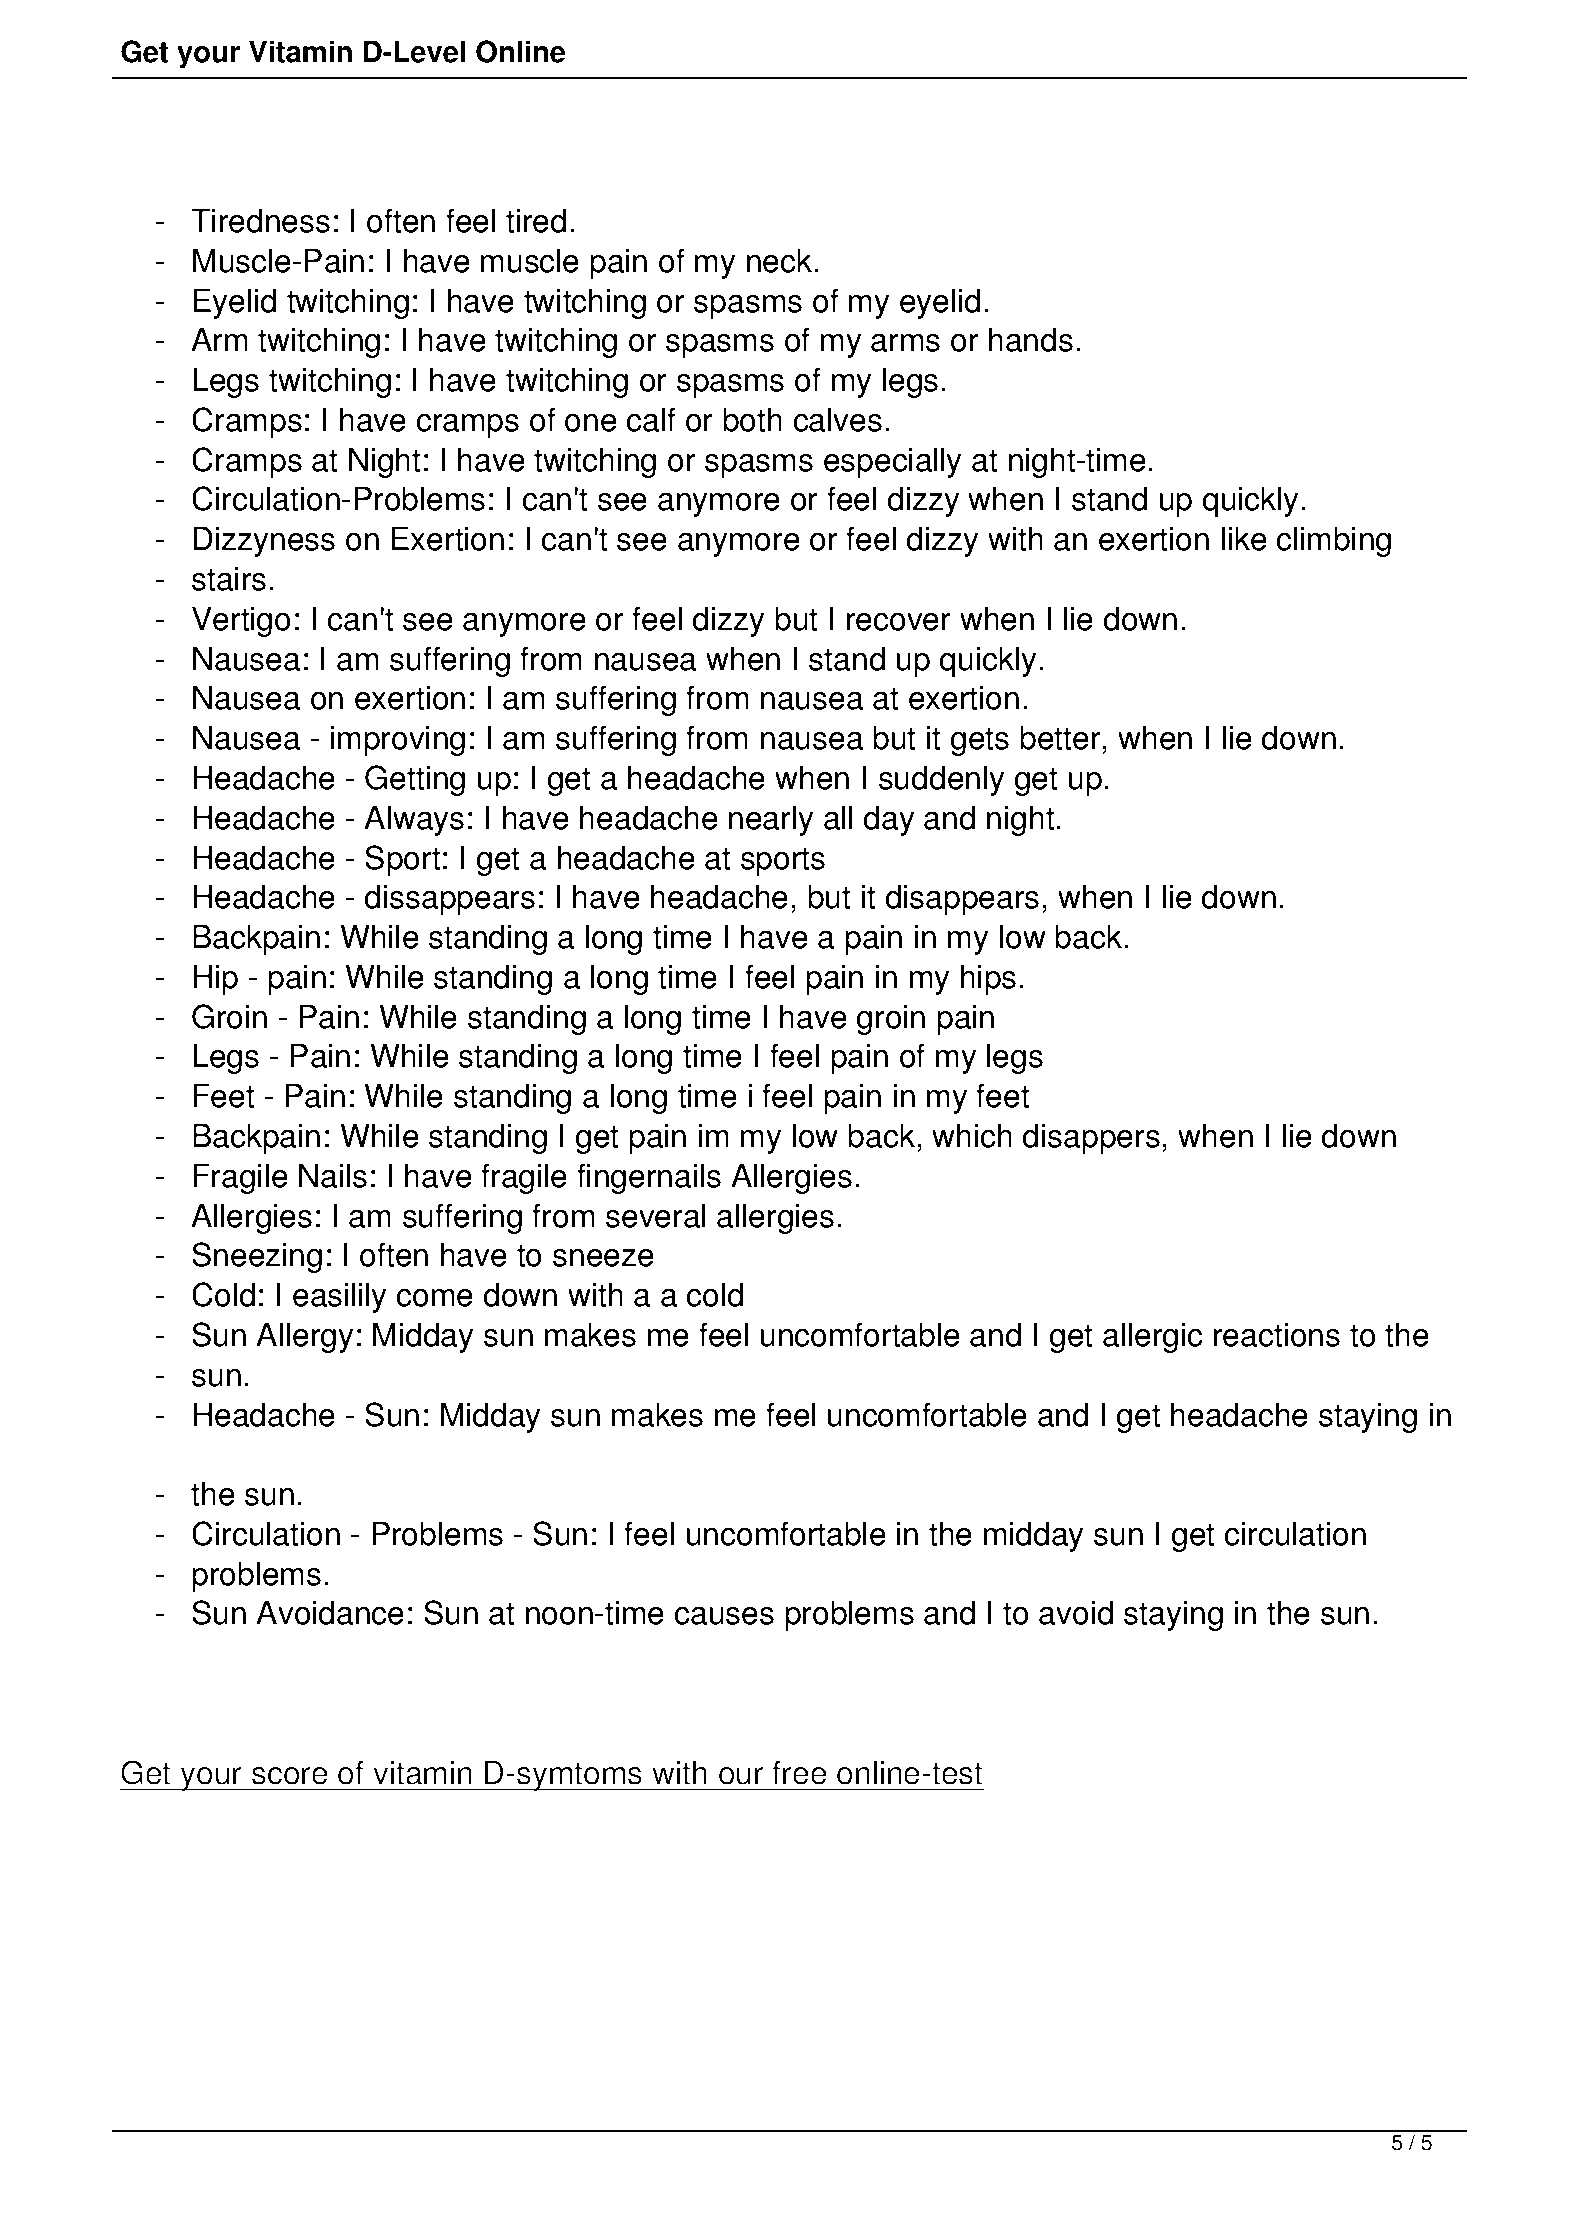 The width and height of the screenshot is (1579, 2233). Describe the element at coordinates (241, 621) in the screenshot. I see `Vertigo` at that location.
